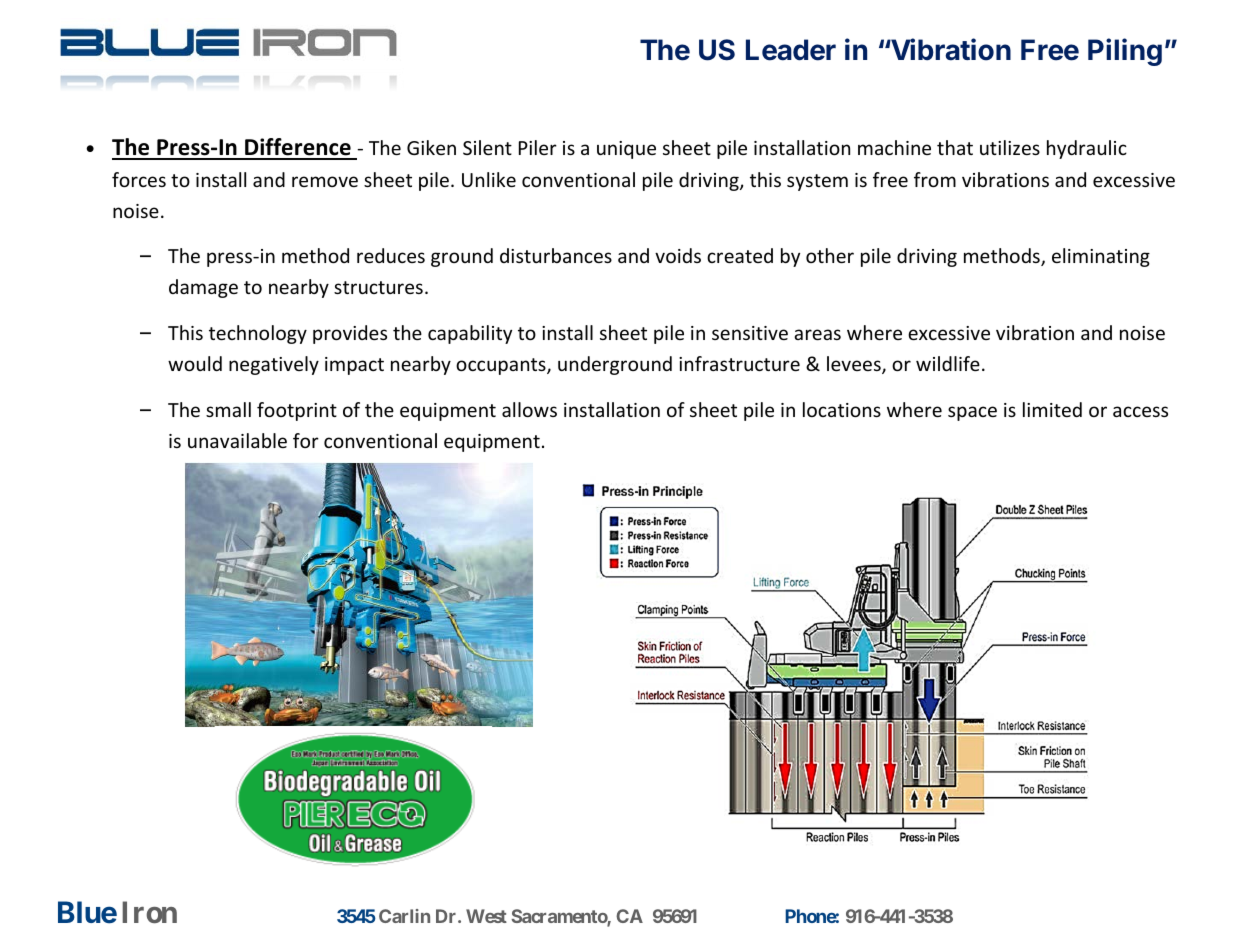 This screenshot has width=1233, height=952. I want to click on allows, so click(529, 409).
